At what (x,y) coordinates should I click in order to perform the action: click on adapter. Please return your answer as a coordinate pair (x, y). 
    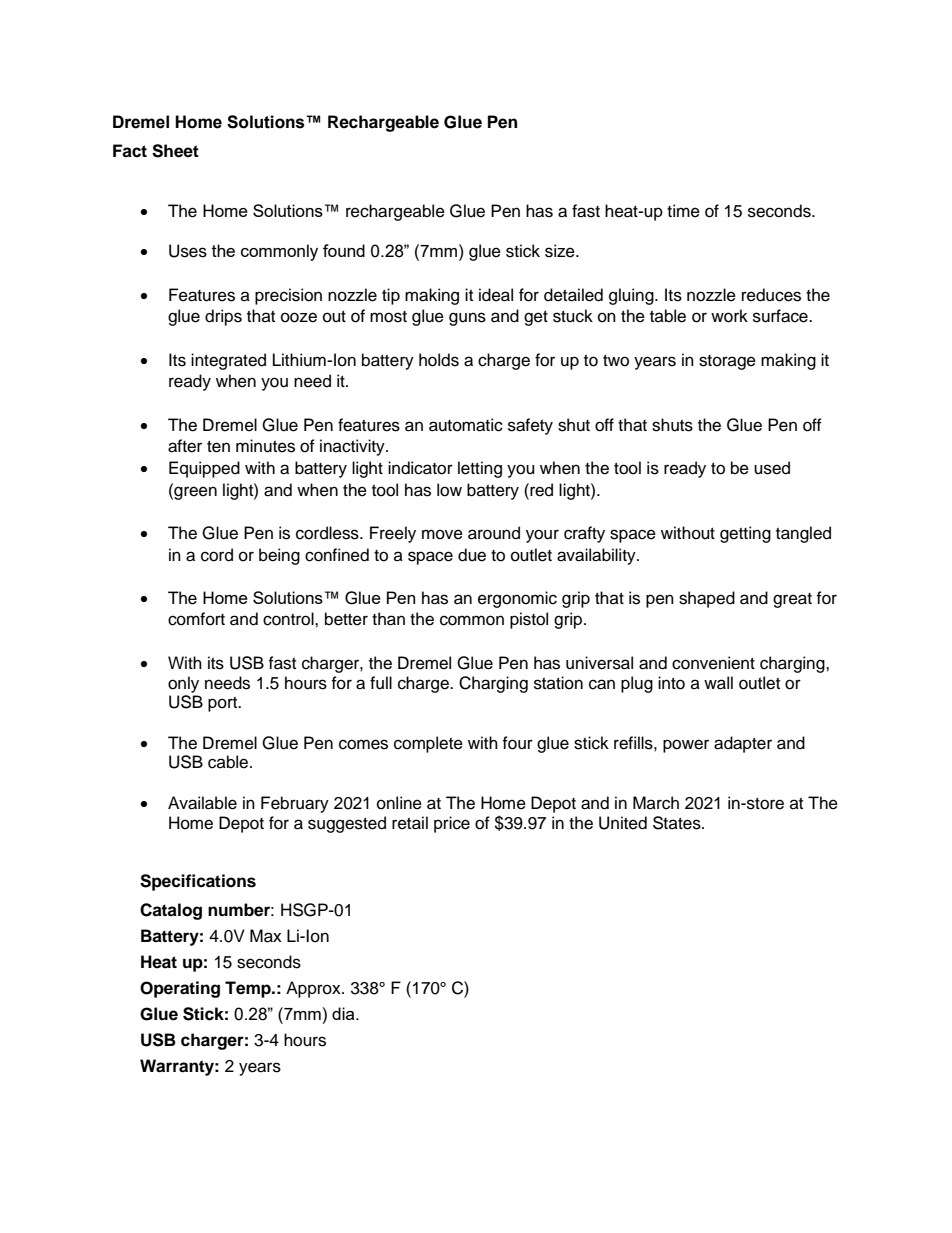
    Looking at the image, I should click on (743, 744).
